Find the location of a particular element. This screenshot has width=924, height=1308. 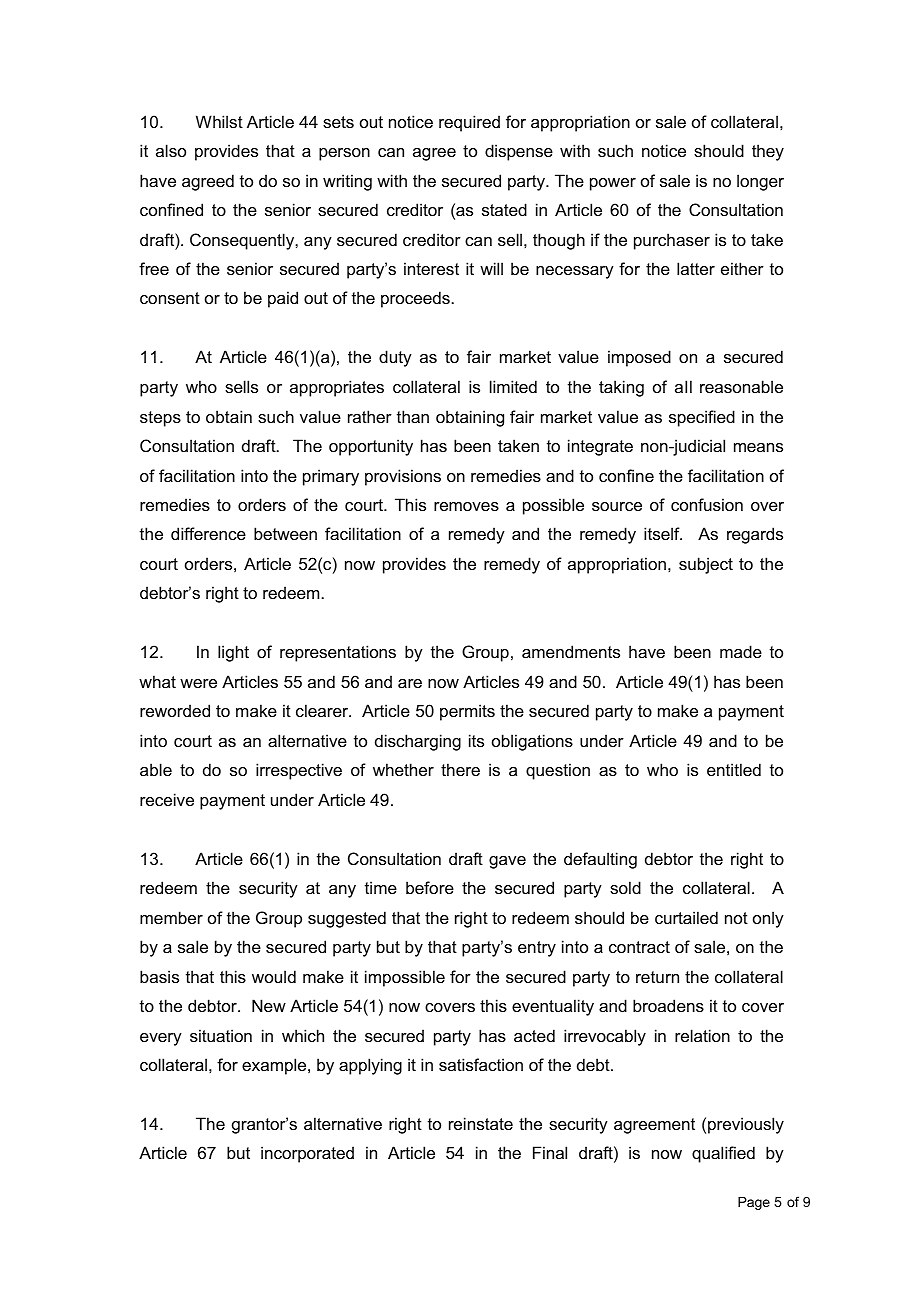

subject is located at coordinates (706, 565).
